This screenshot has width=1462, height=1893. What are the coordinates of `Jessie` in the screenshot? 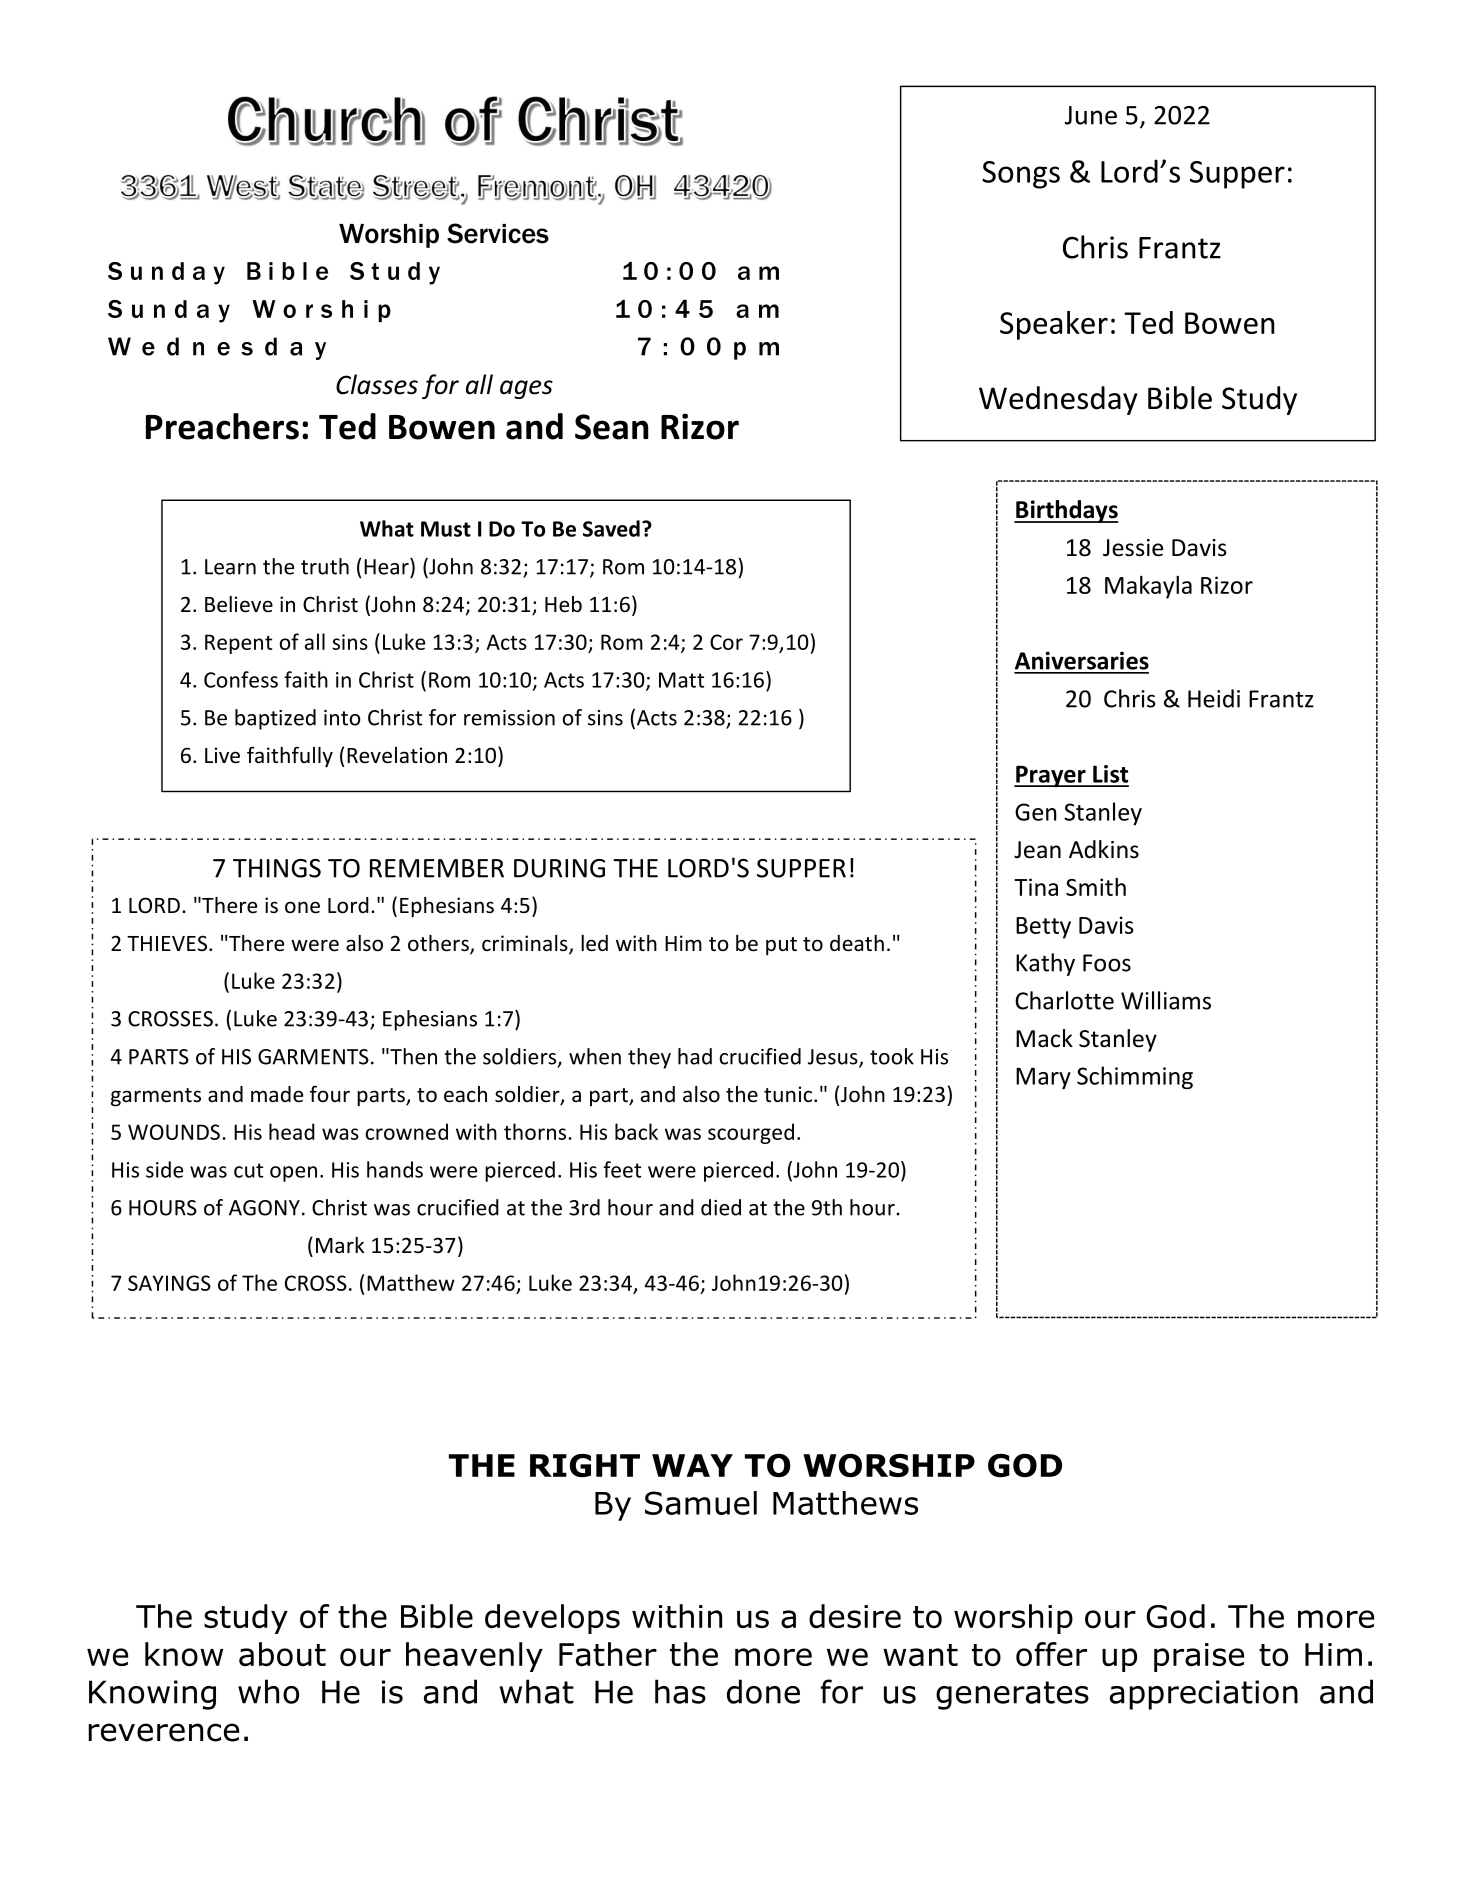 It's located at (1133, 548).
